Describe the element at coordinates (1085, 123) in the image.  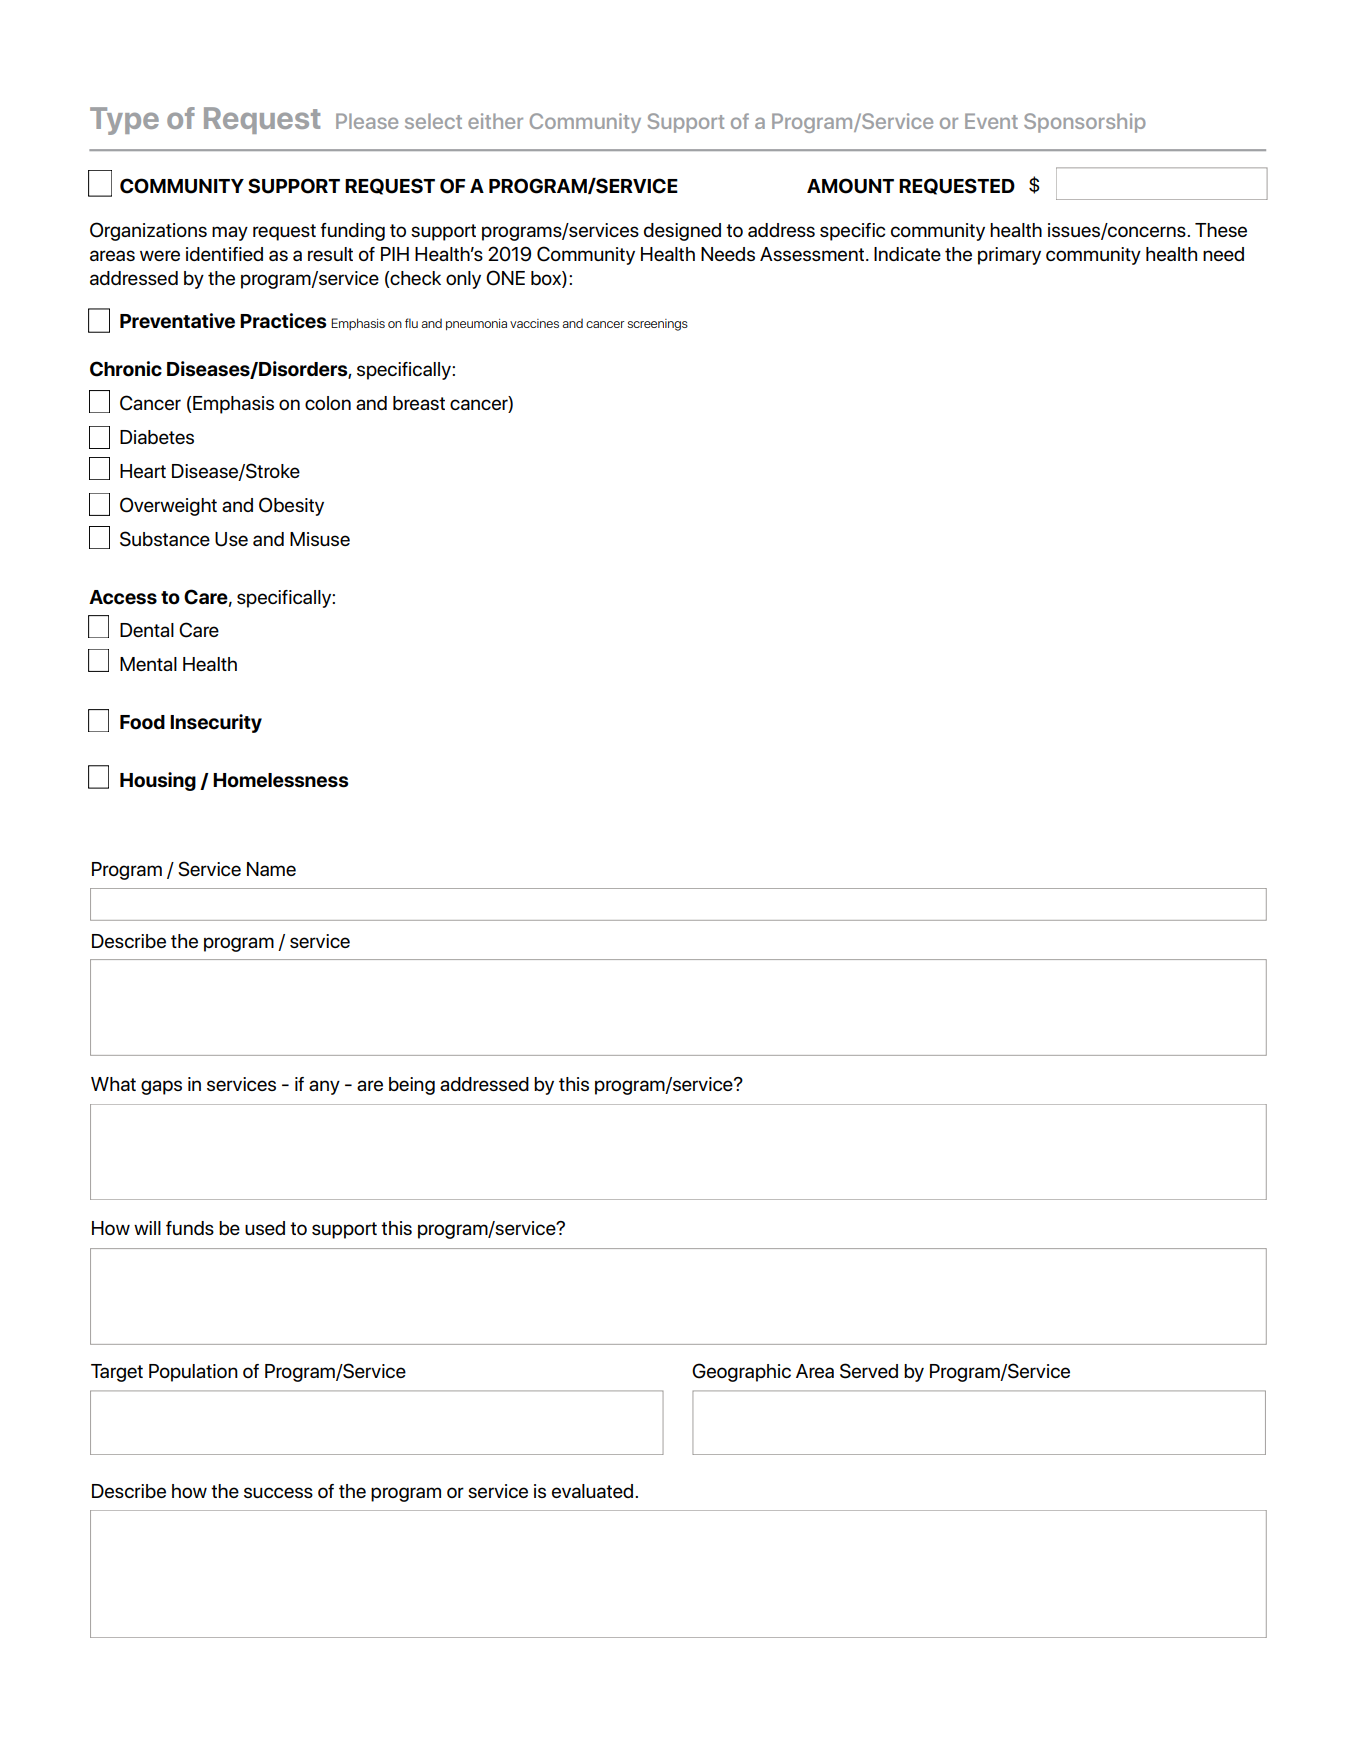
I see `Sponsorship` at that location.
